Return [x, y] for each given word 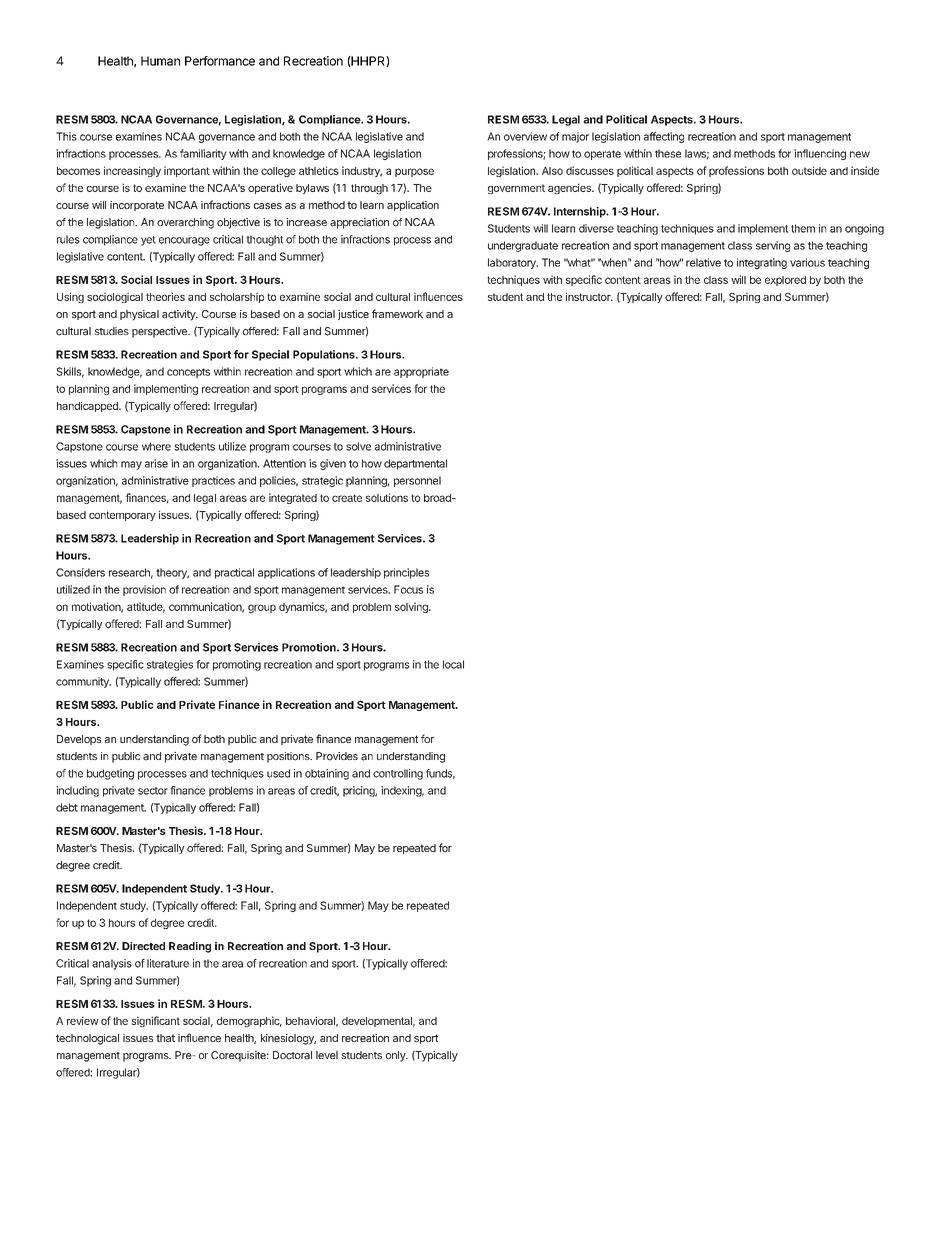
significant [155, 1021]
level [327, 1055]
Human [160, 61]
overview [525, 136]
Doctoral [292, 1055]
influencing [820, 154]
